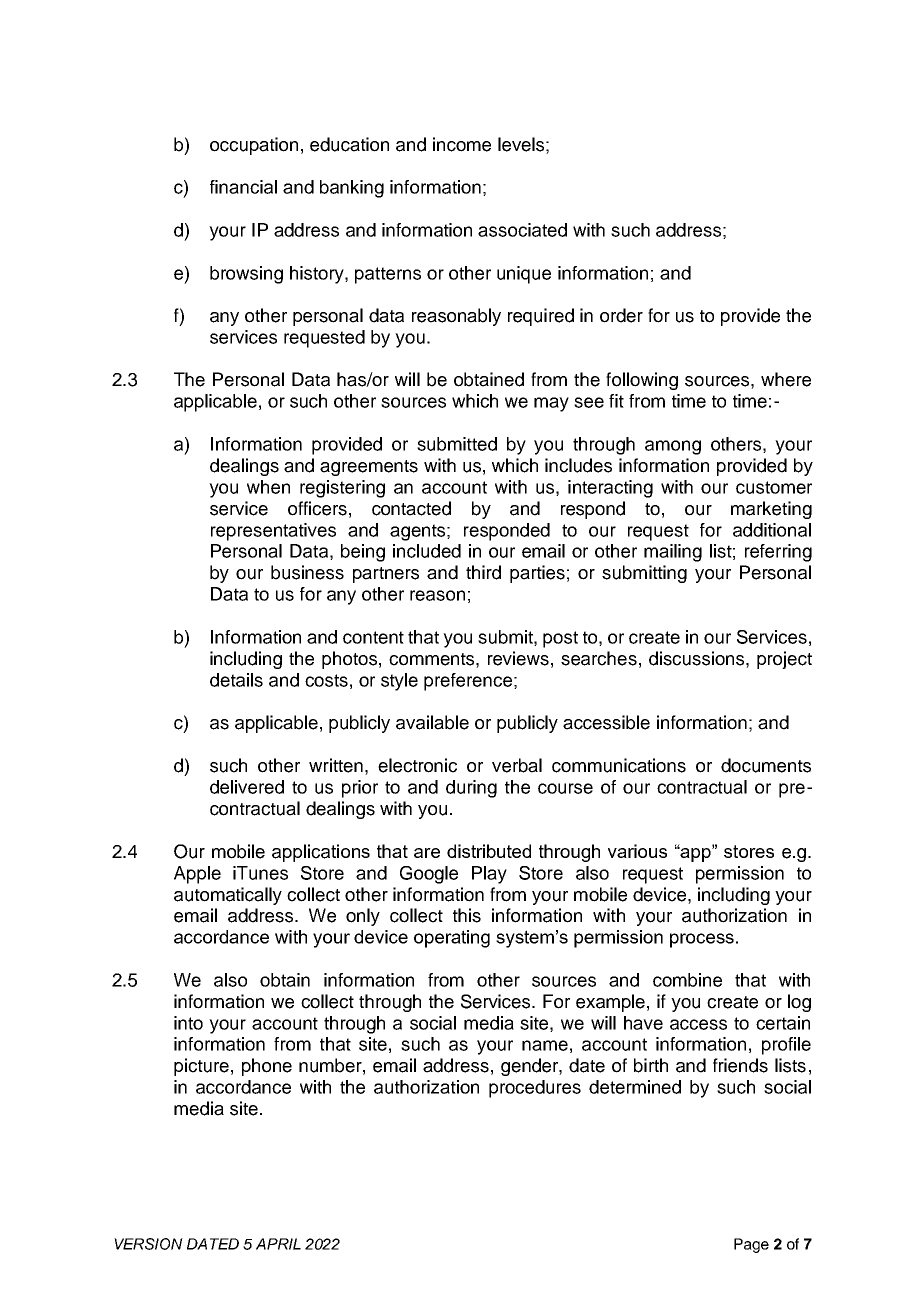  I want to click on Play, so click(489, 875).
